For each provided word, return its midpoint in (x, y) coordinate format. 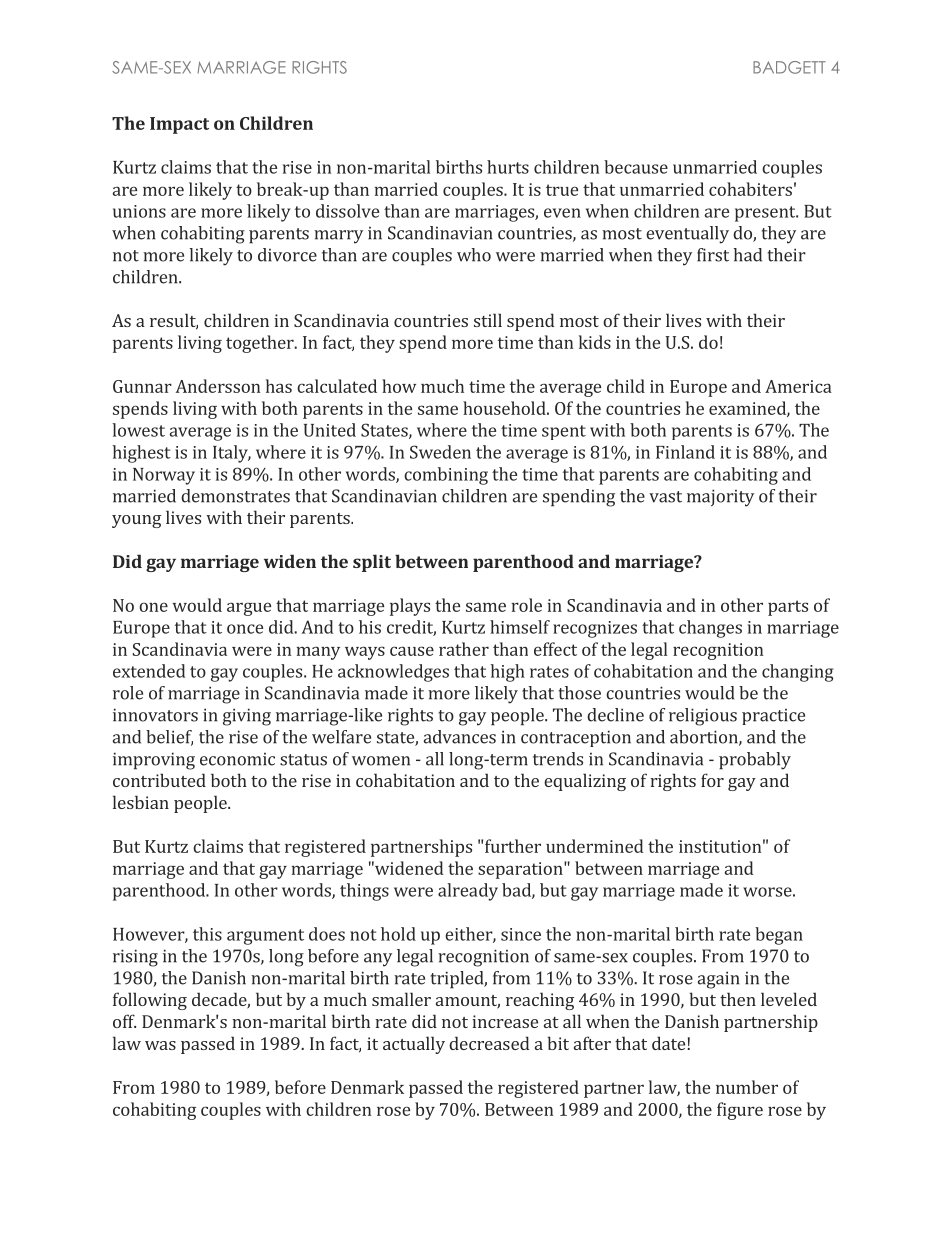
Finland (685, 452)
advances (460, 737)
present (766, 214)
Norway (164, 476)
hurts (508, 167)
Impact (179, 125)
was (160, 1045)
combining (446, 476)
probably (755, 761)
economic (237, 759)
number (747, 1087)
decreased (489, 1043)
